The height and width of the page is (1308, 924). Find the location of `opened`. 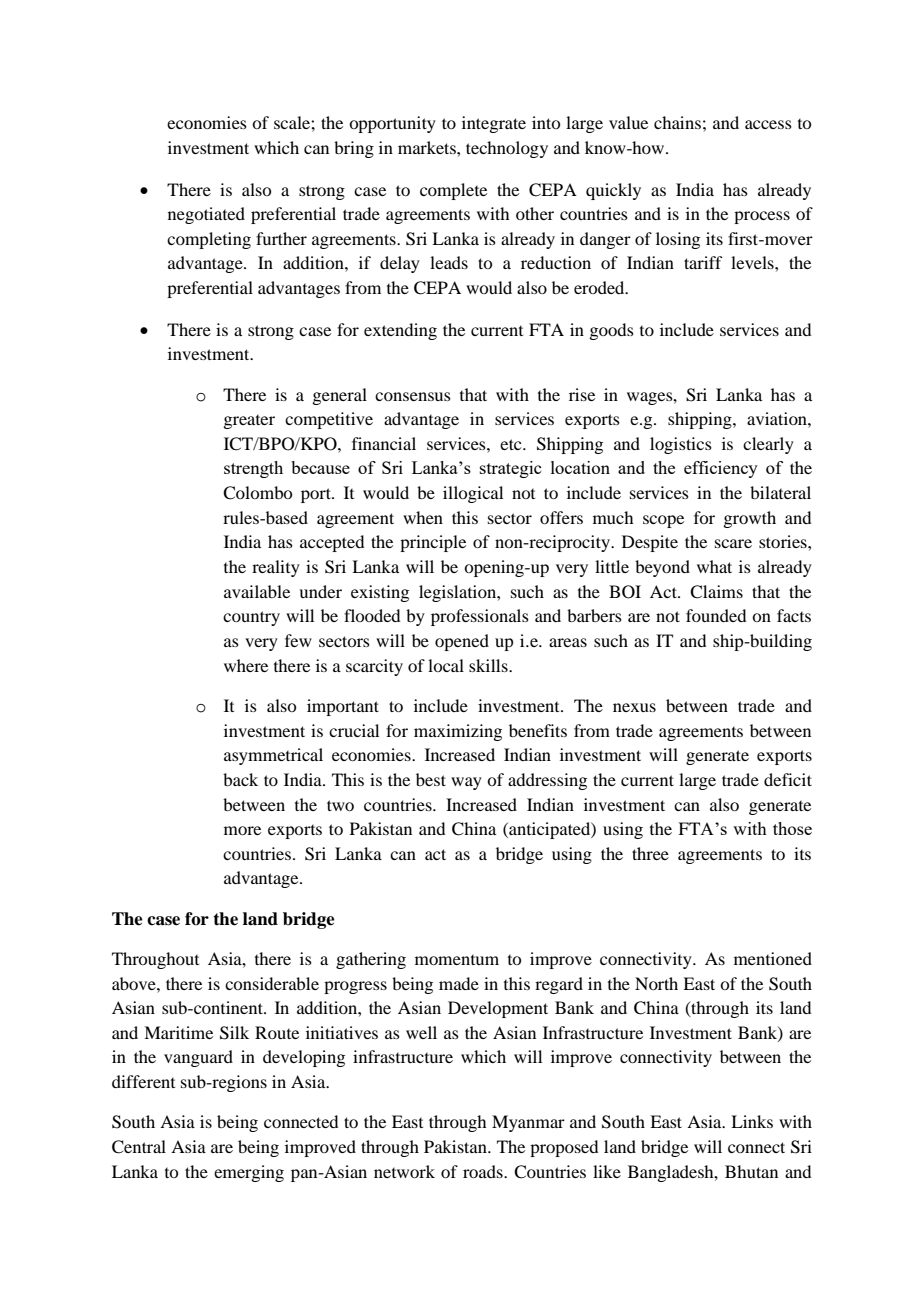

opened is located at coordinates (462, 642).
